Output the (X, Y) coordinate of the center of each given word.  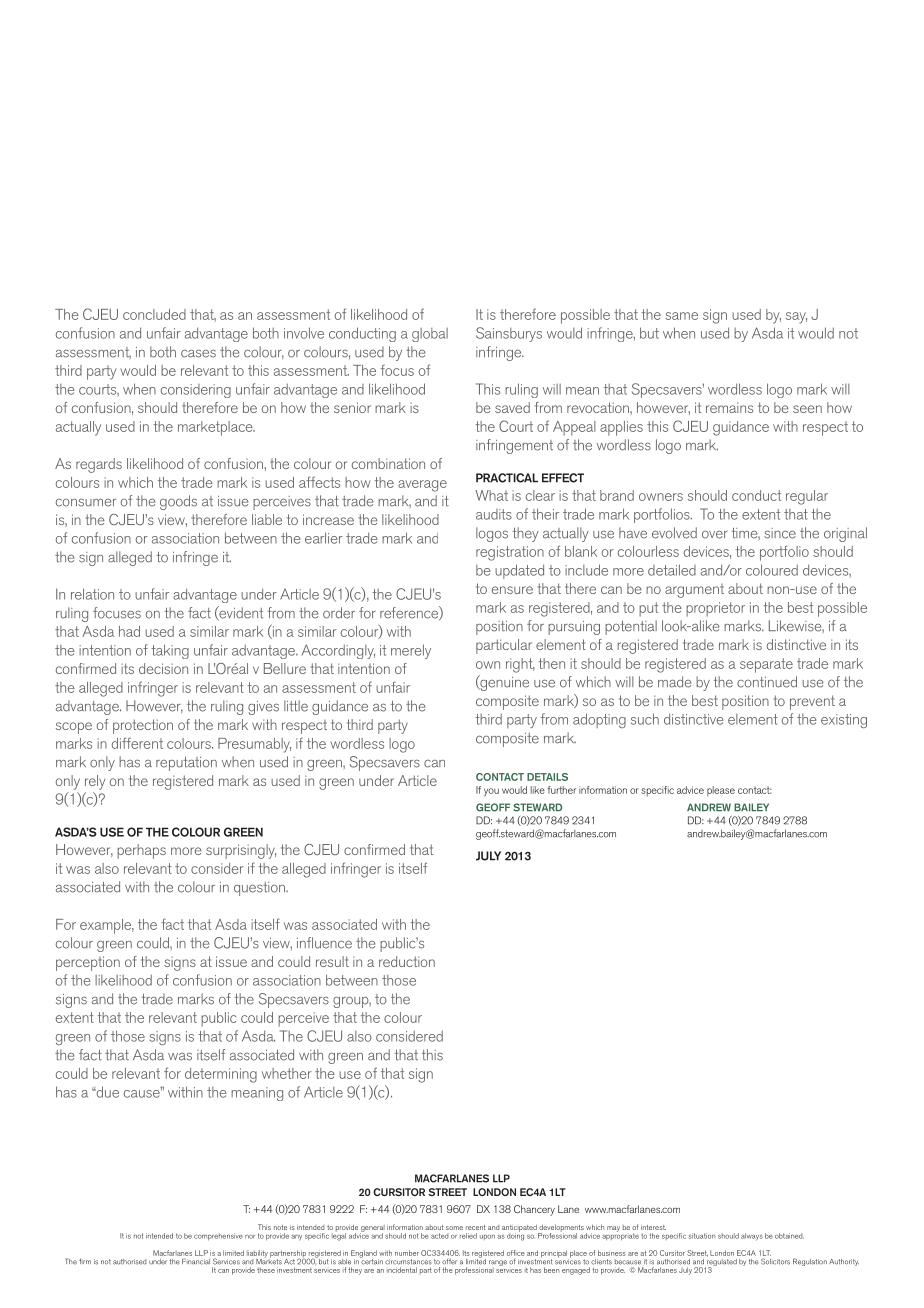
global (430, 335)
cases (198, 353)
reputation (186, 764)
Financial (196, 1261)
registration (510, 553)
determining (221, 1075)
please (721, 791)
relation (92, 594)
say (796, 318)
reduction (407, 961)
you (491, 792)
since (780, 533)
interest (653, 1227)
